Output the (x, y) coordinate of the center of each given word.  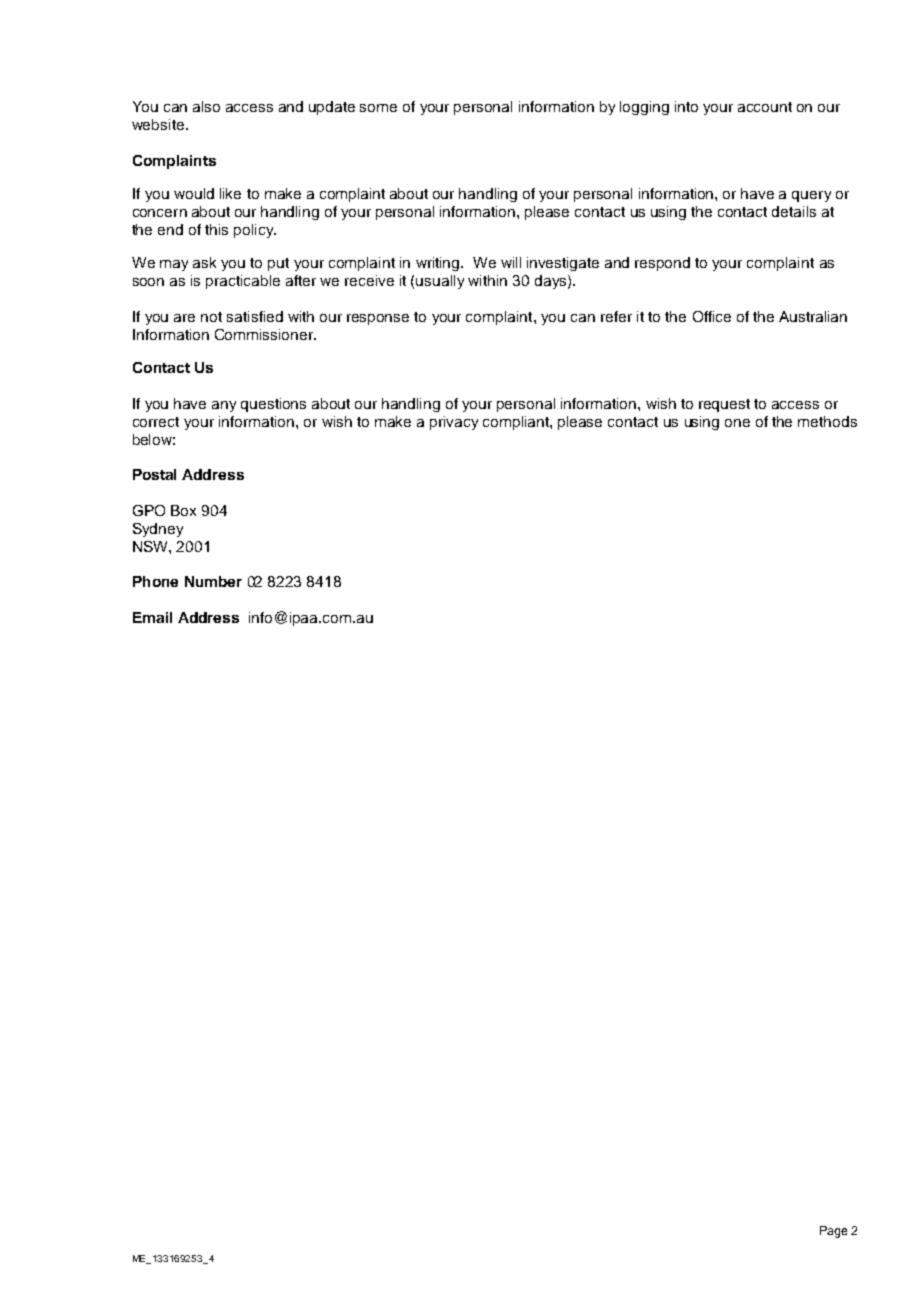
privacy (454, 423)
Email (152, 617)
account (765, 107)
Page (833, 1232)
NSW (151, 546)
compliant (517, 423)
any (224, 406)
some (378, 108)
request (724, 405)
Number (213, 581)
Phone (155, 581)
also (206, 106)
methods (827, 421)
